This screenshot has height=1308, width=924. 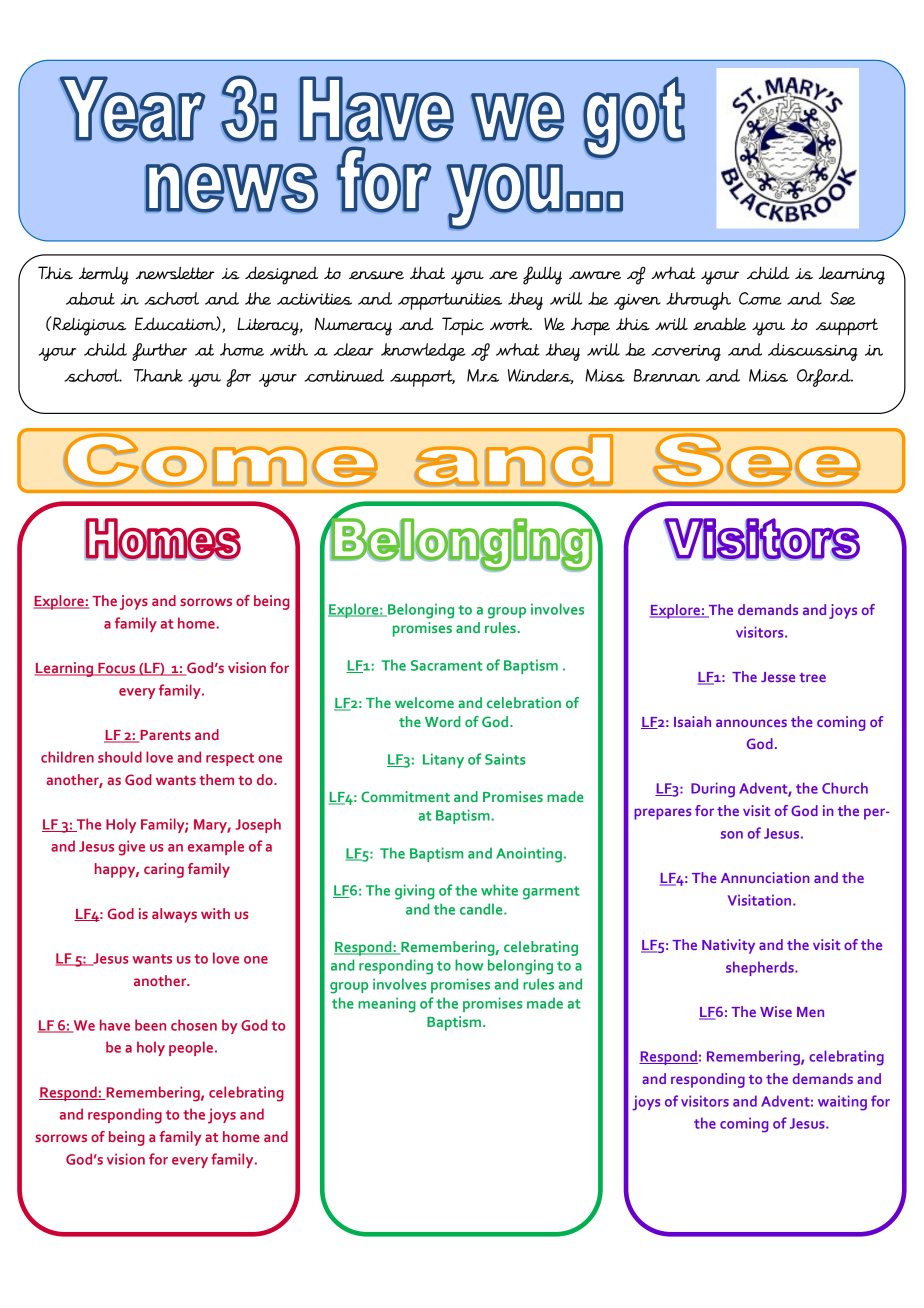 What do you see at coordinates (192, 1048) in the screenshot?
I see `people` at bounding box center [192, 1048].
